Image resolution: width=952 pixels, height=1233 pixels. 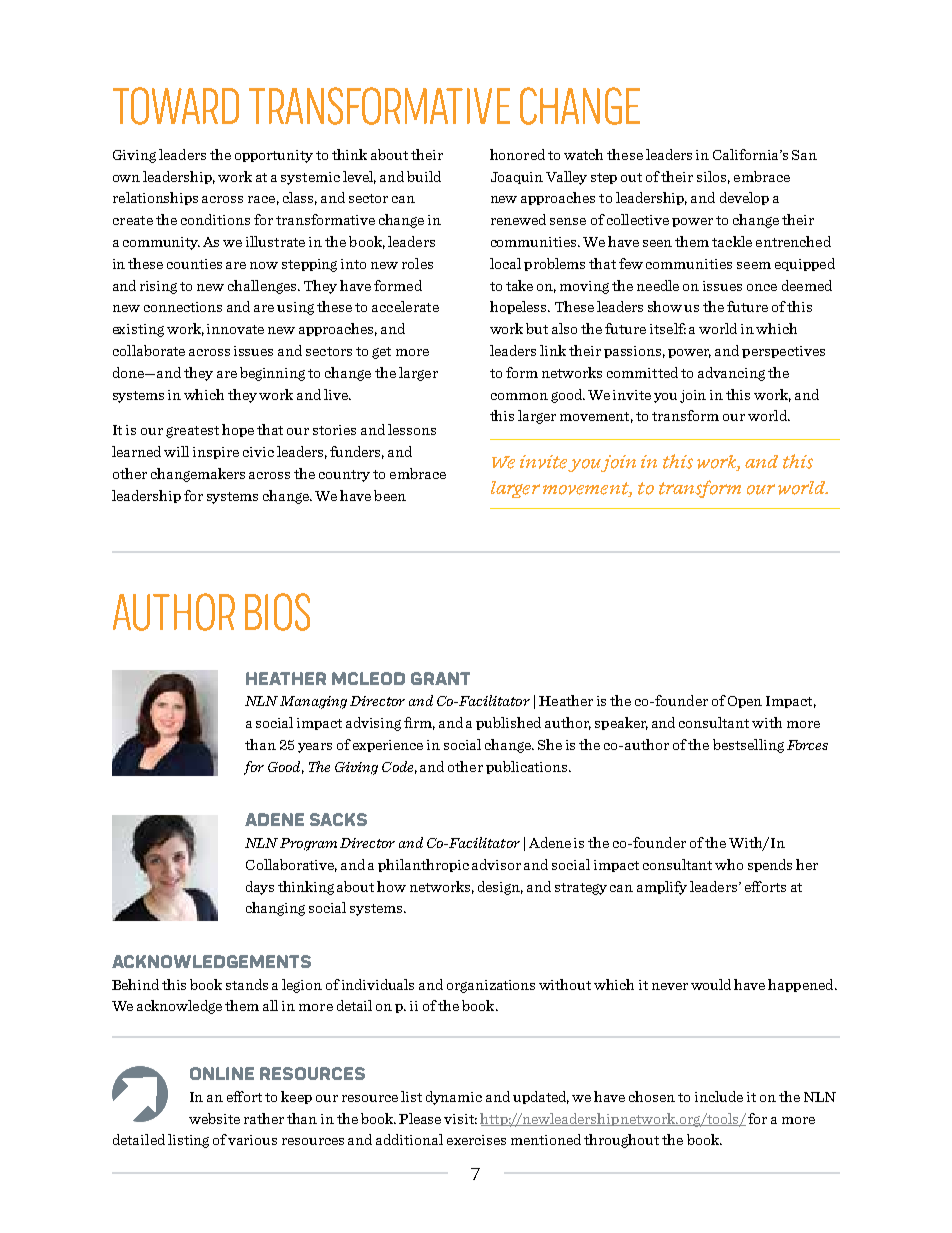 What do you see at coordinates (216, 453) in the document?
I see `inspire` at bounding box center [216, 453].
